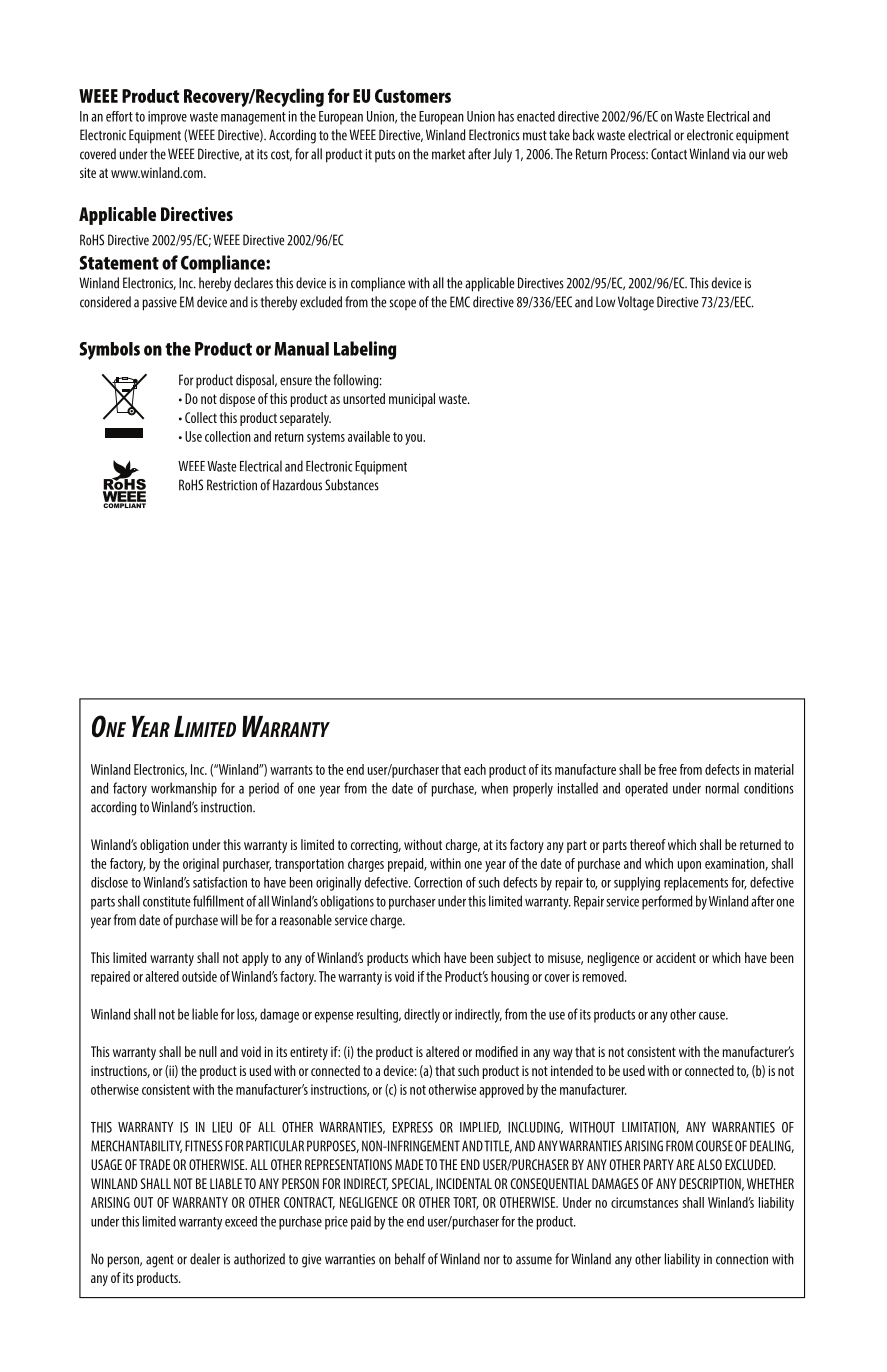  Describe the element at coordinates (739, 154) in the page. I see `via` at that location.
